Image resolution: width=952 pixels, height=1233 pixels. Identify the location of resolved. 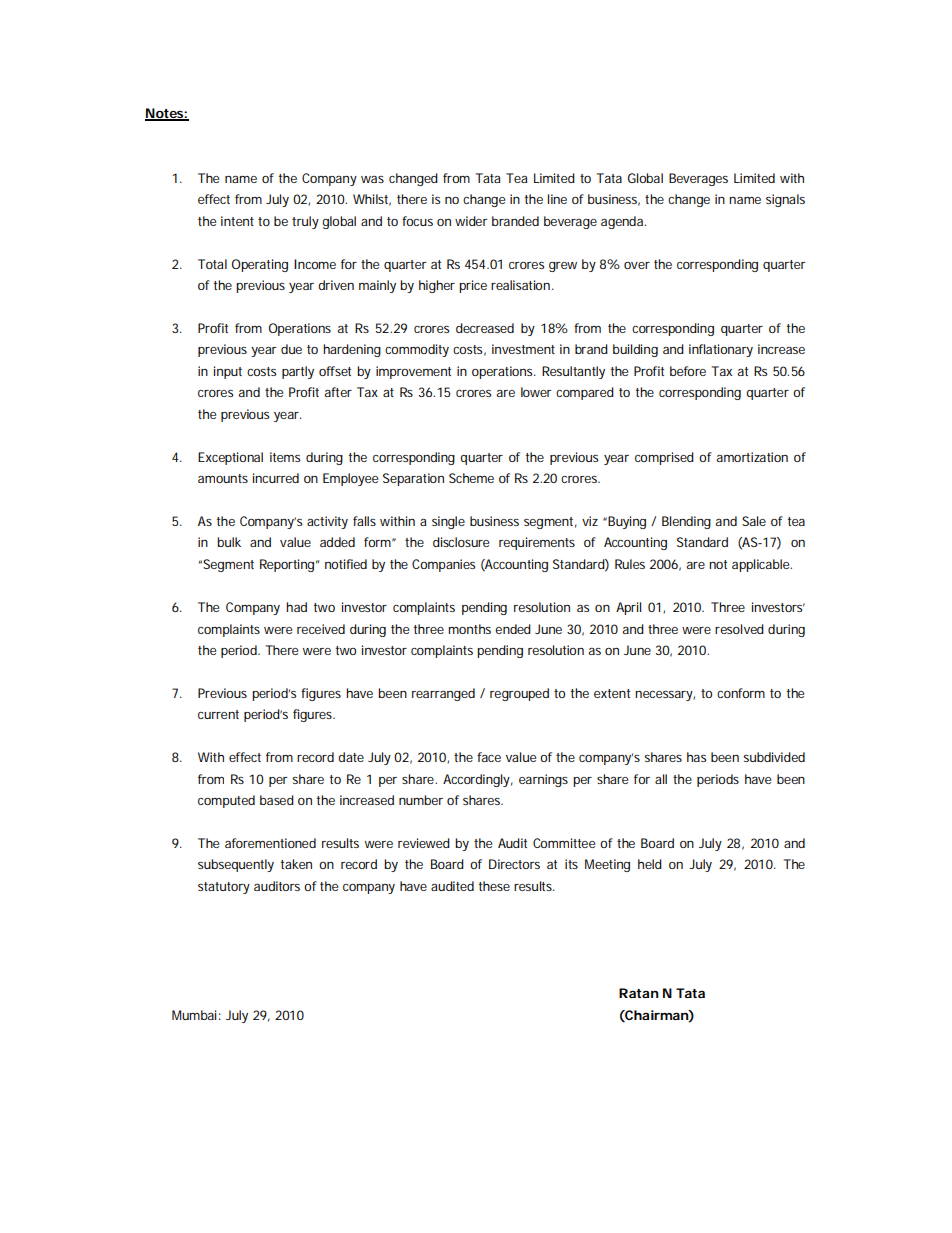
(739, 629).
